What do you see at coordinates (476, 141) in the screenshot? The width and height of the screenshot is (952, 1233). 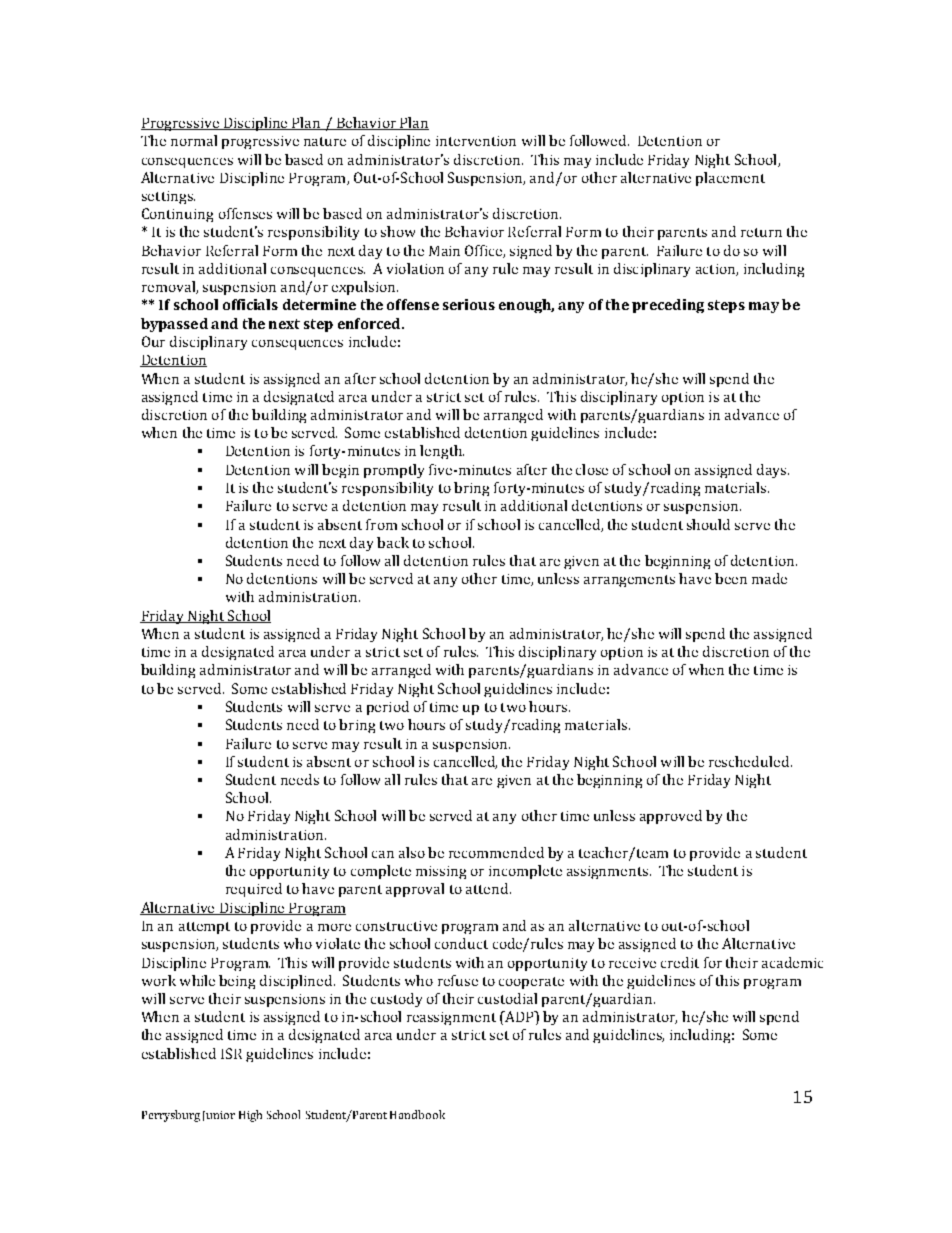 I see `intervention` at bounding box center [476, 141].
